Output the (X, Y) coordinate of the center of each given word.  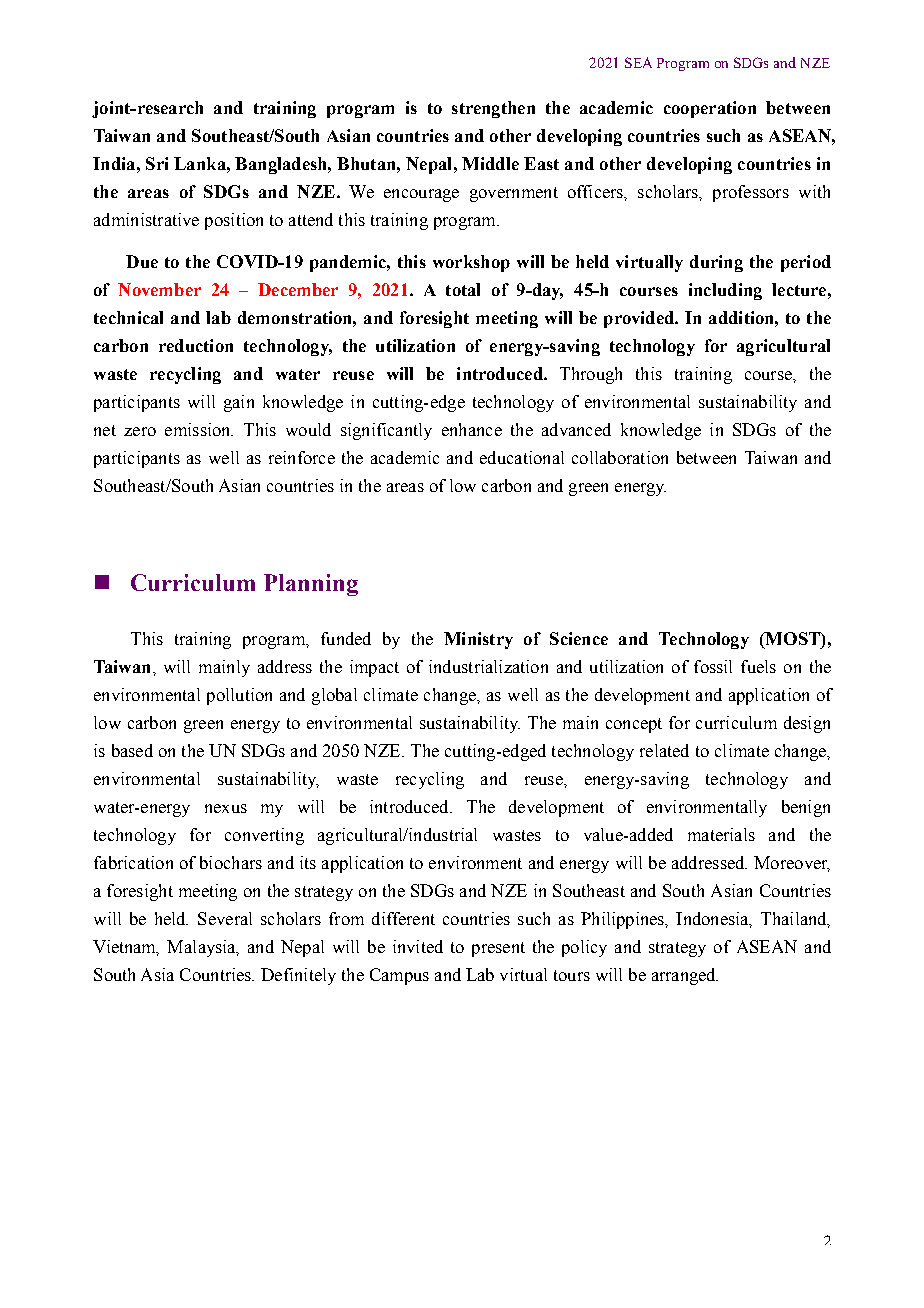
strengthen (493, 109)
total (463, 289)
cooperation (710, 109)
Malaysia (202, 948)
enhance (472, 429)
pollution (239, 696)
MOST (792, 640)
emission (199, 429)
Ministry (478, 640)
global (334, 696)
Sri (157, 163)
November (159, 289)
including (725, 291)
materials (721, 834)
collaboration (620, 457)
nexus (226, 808)
